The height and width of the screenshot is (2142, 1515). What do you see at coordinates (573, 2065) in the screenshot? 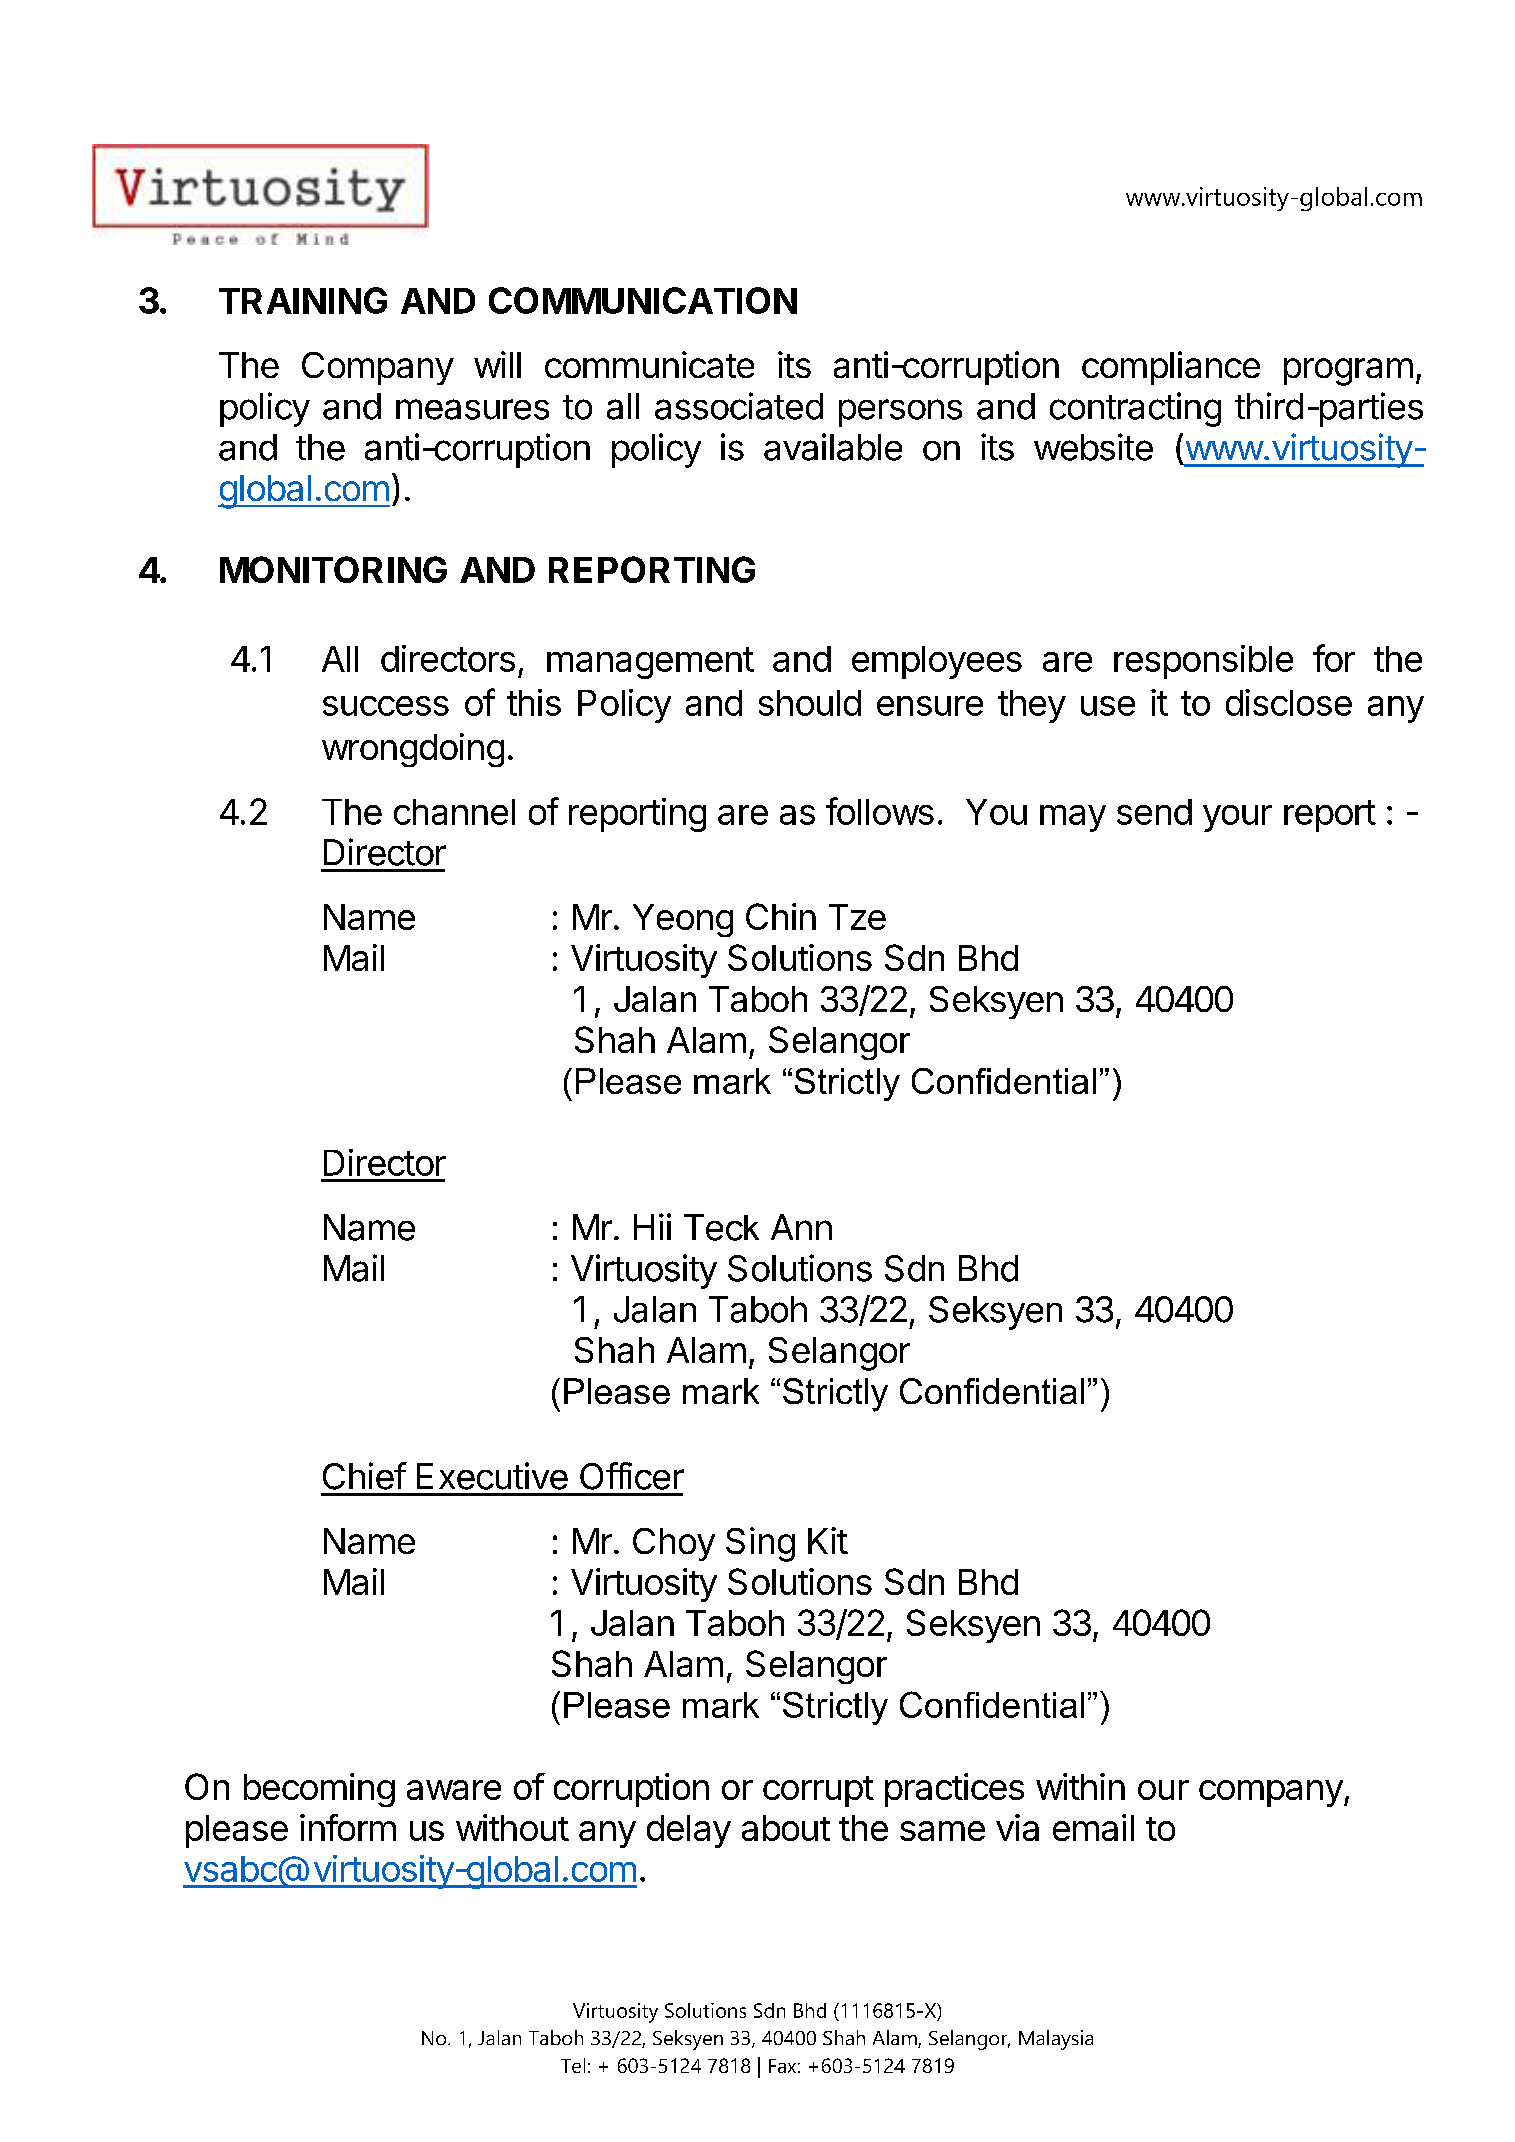
I see `Tel` at bounding box center [573, 2065].
